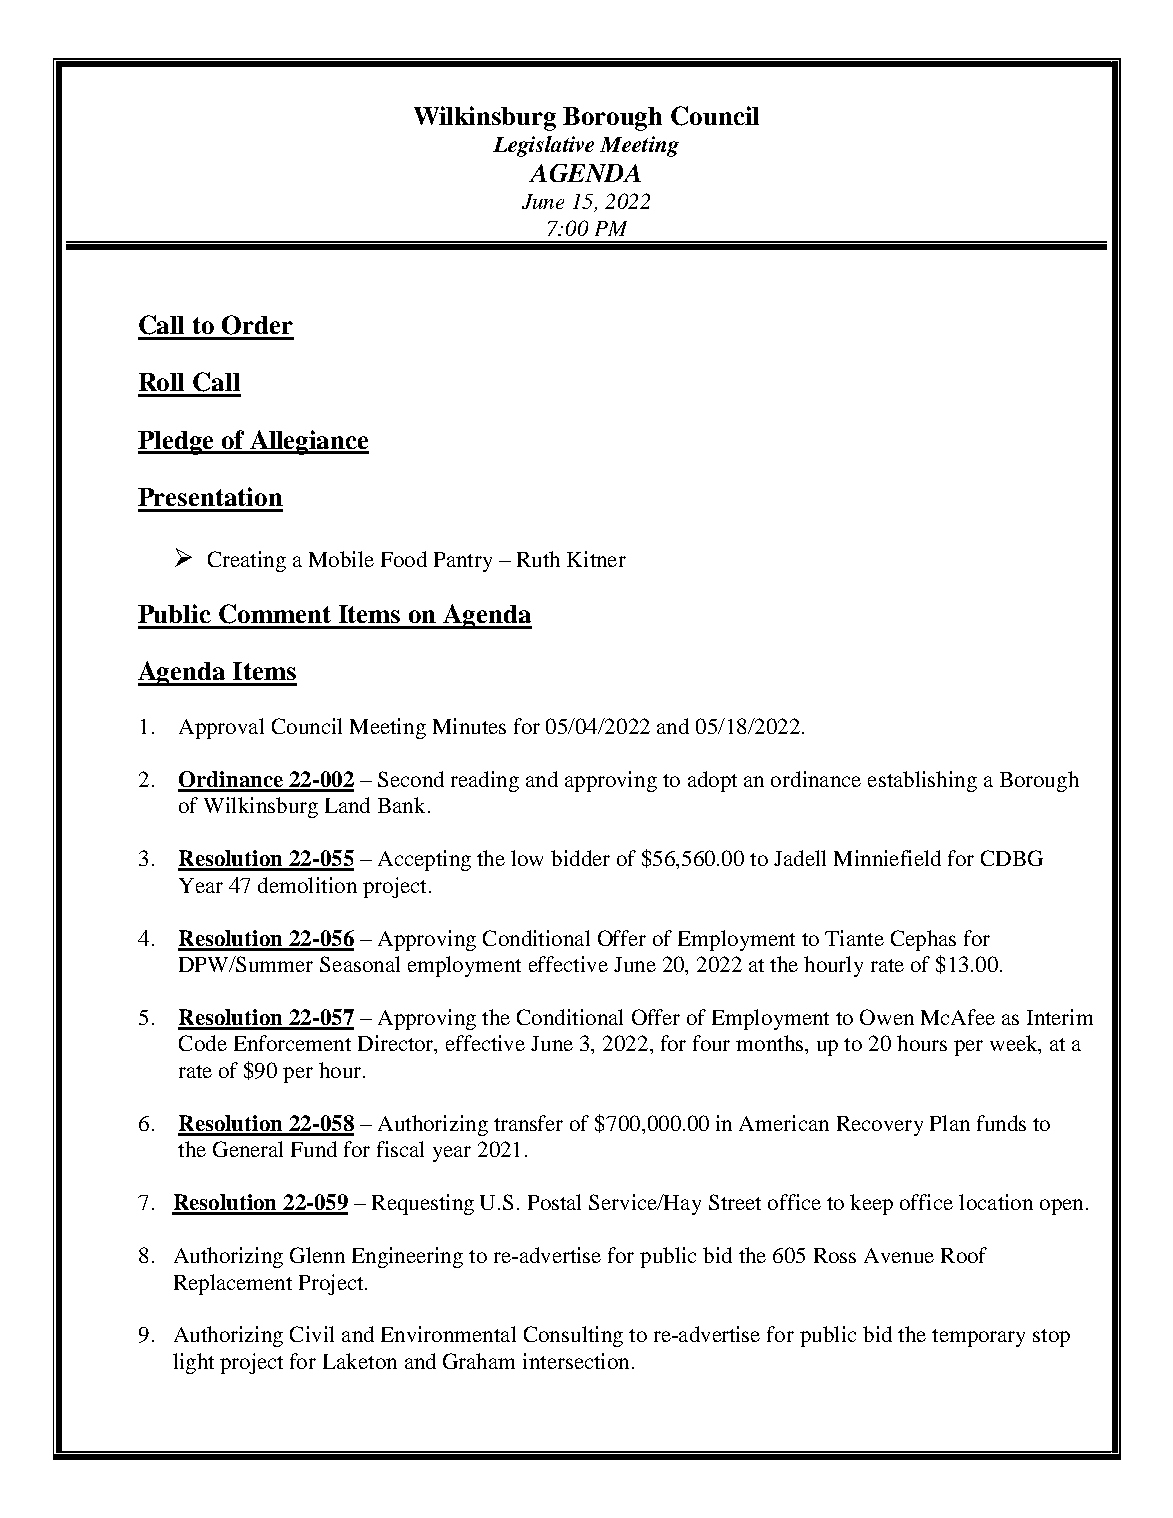 The height and width of the image is (1518, 1173). What do you see at coordinates (308, 442) in the image?
I see `Allegiance` at bounding box center [308, 442].
